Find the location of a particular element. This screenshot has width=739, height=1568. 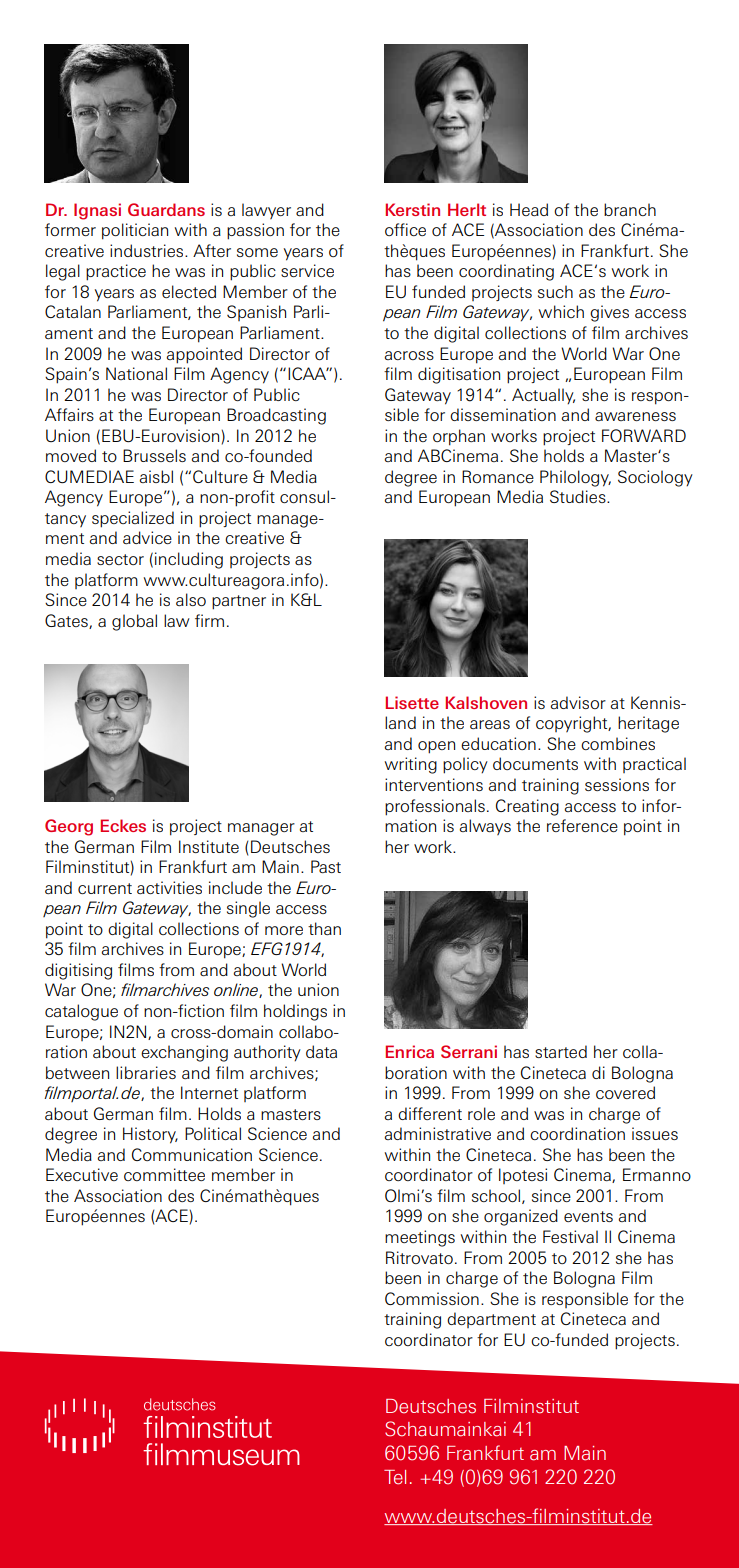

Past is located at coordinates (326, 866).
